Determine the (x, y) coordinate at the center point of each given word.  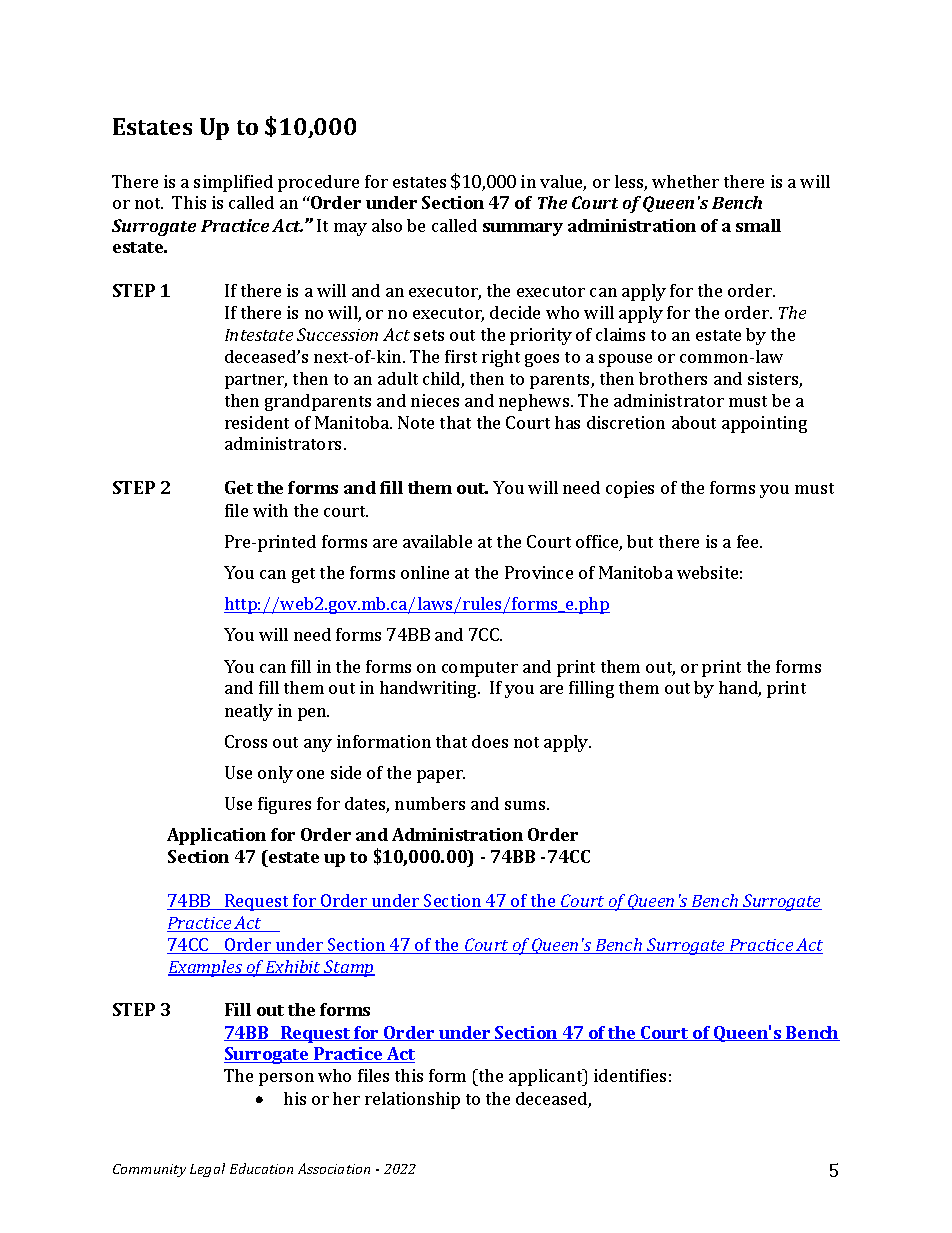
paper (441, 776)
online (425, 572)
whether (685, 181)
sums (526, 805)
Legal (207, 1170)
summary (523, 229)
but (640, 541)
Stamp (348, 968)
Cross (246, 741)
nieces (435, 400)
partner (256, 381)
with (270, 510)
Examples (206, 968)
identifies (630, 1075)
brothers (673, 378)
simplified (233, 183)
